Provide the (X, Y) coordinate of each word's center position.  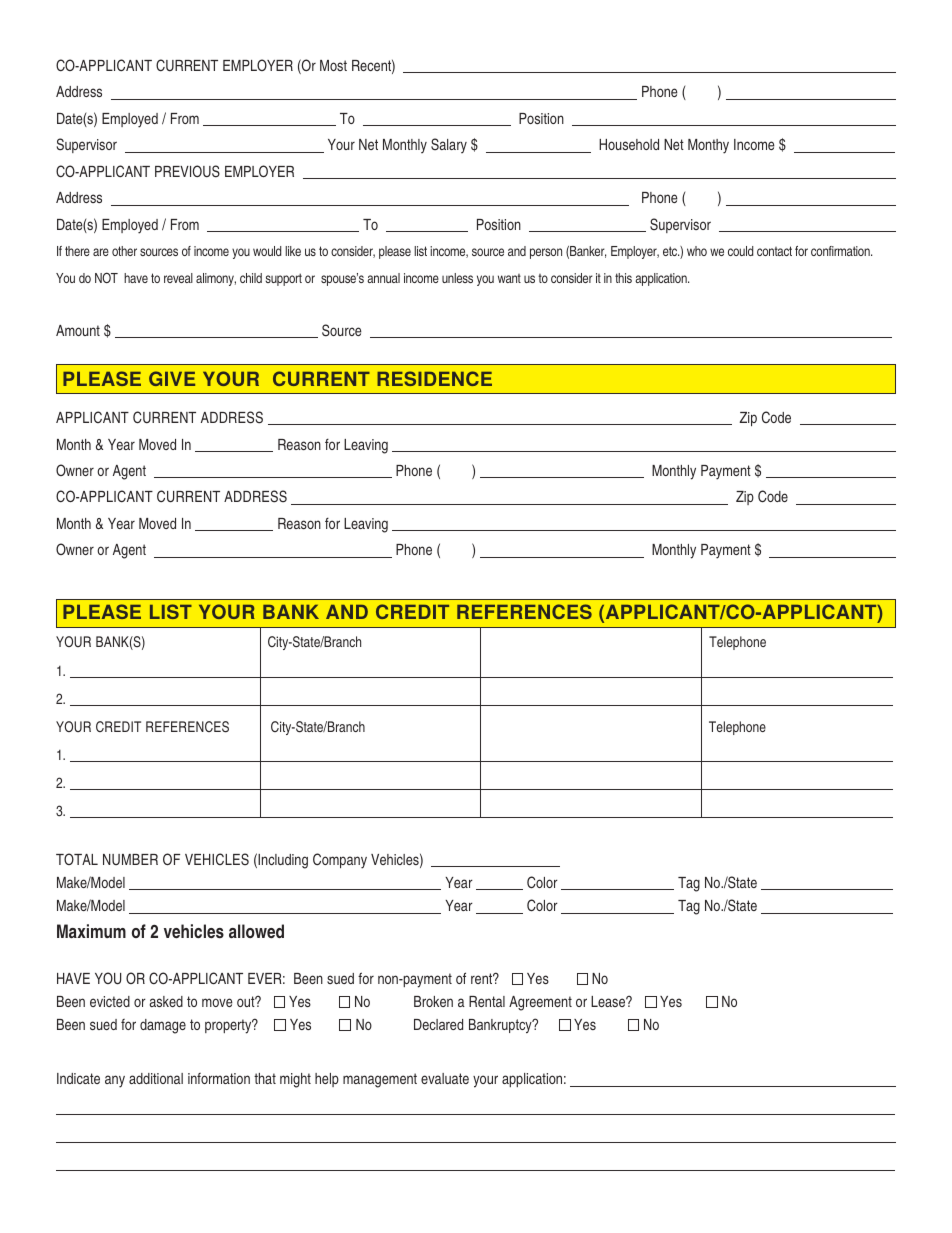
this (623, 278)
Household (629, 144)
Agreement (540, 1003)
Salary (449, 145)
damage (163, 1026)
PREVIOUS (187, 171)
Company (340, 861)
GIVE (172, 378)
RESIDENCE (434, 378)
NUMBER (130, 859)
